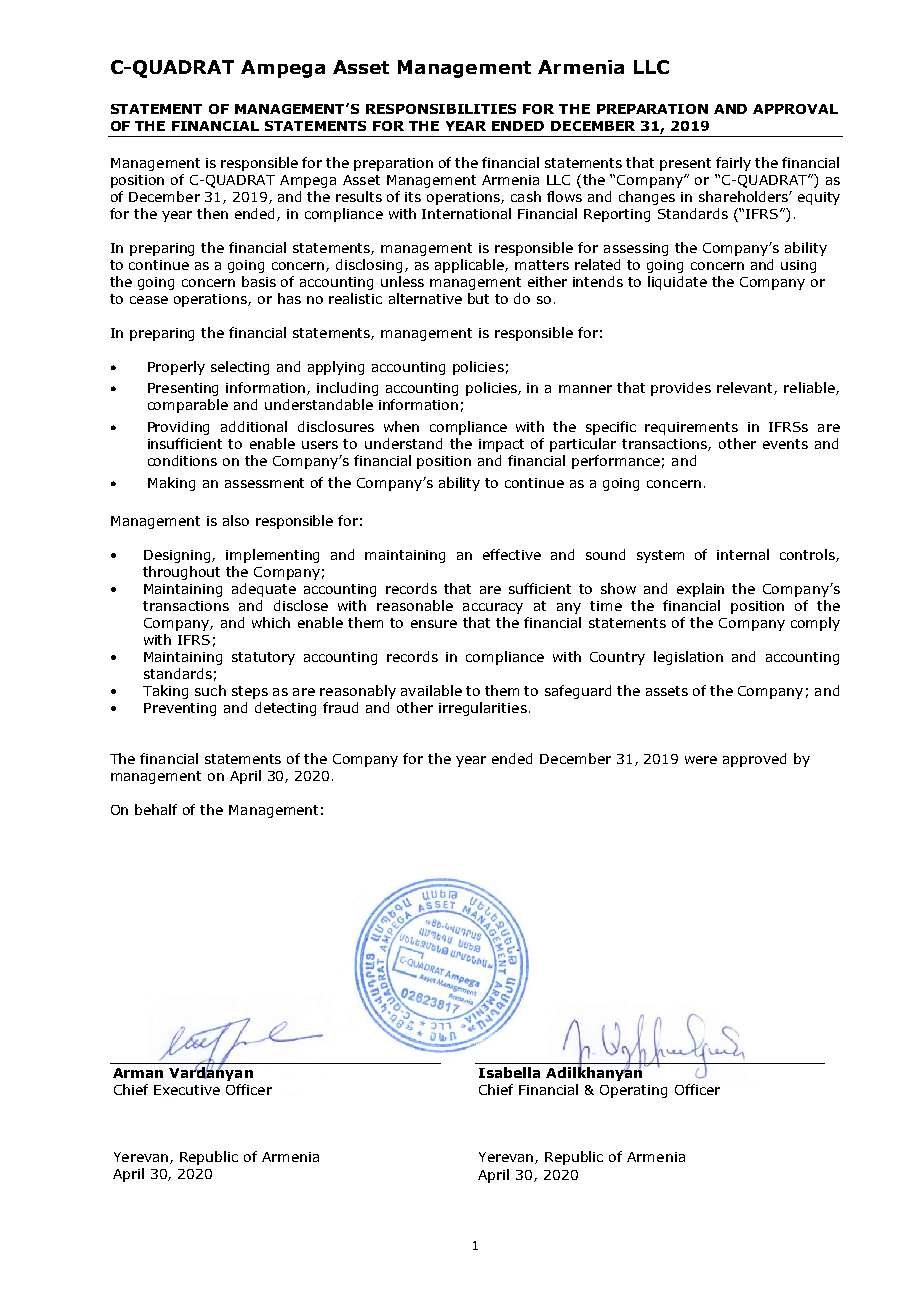  Describe the element at coordinates (785, 444) in the screenshot. I see `events` at that location.
